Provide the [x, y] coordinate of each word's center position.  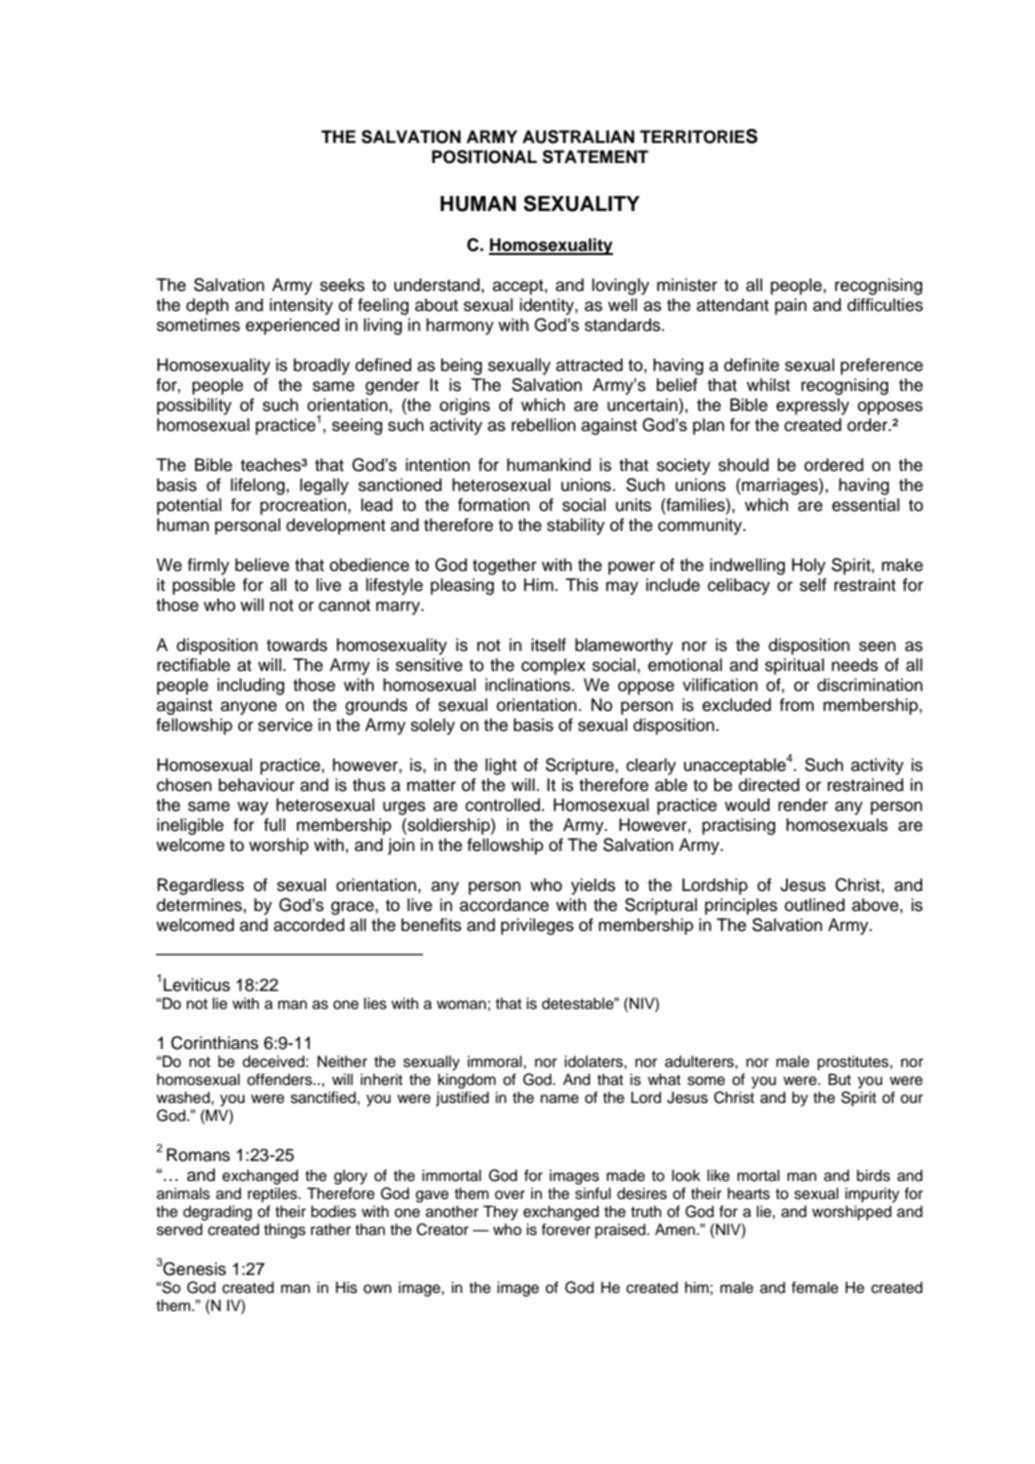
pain [791, 306]
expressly [812, 406]
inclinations [529, 685]
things [285, 1231]
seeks [342, 285]
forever [566, 1229]
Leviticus [197, 985]
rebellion [544, 425]
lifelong [259, 486]
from [796, 705]
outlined [815, 905]
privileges [537, 926]
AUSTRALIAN [578, 137]
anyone [249, 708]
